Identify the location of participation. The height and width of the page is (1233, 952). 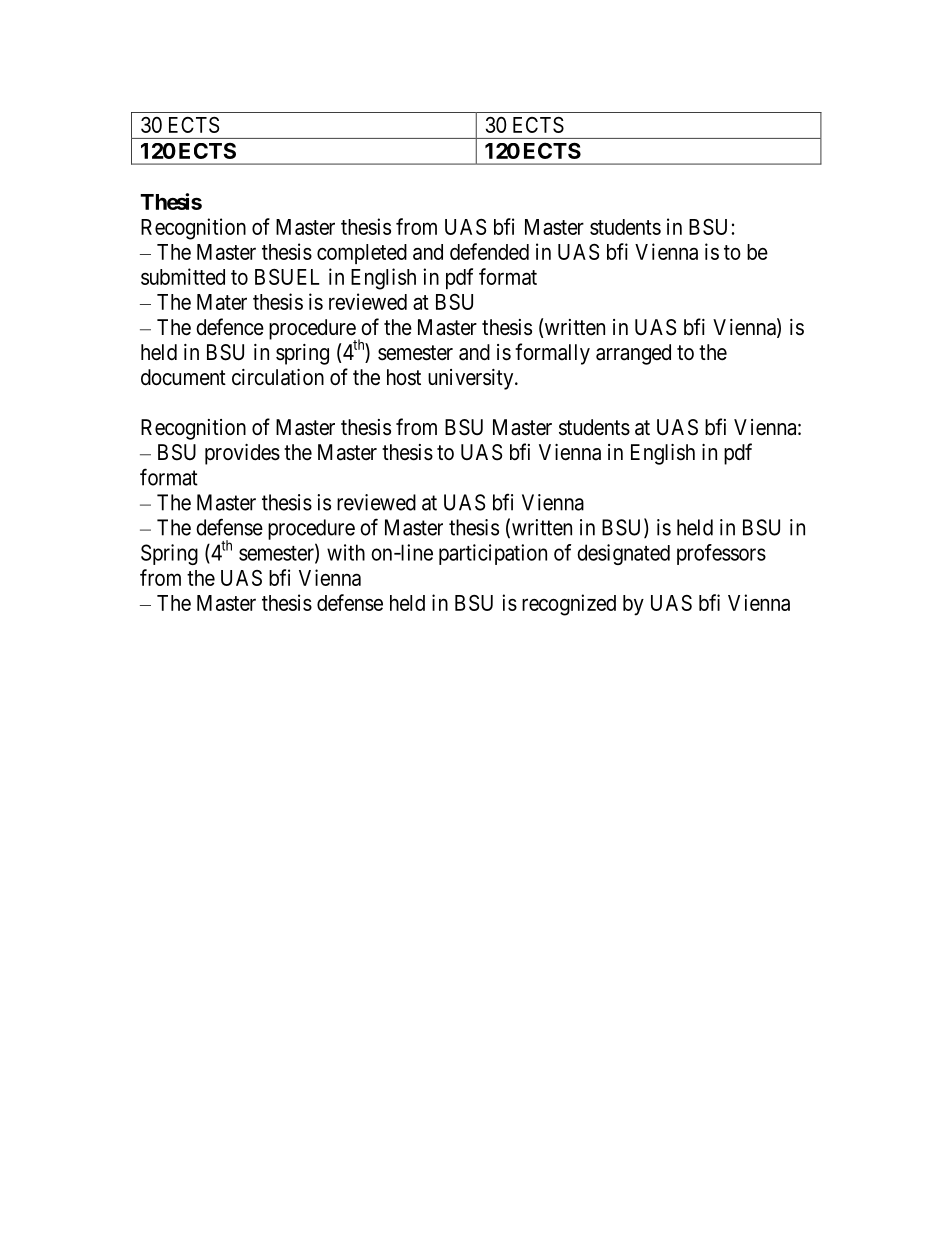
(493, 554).
